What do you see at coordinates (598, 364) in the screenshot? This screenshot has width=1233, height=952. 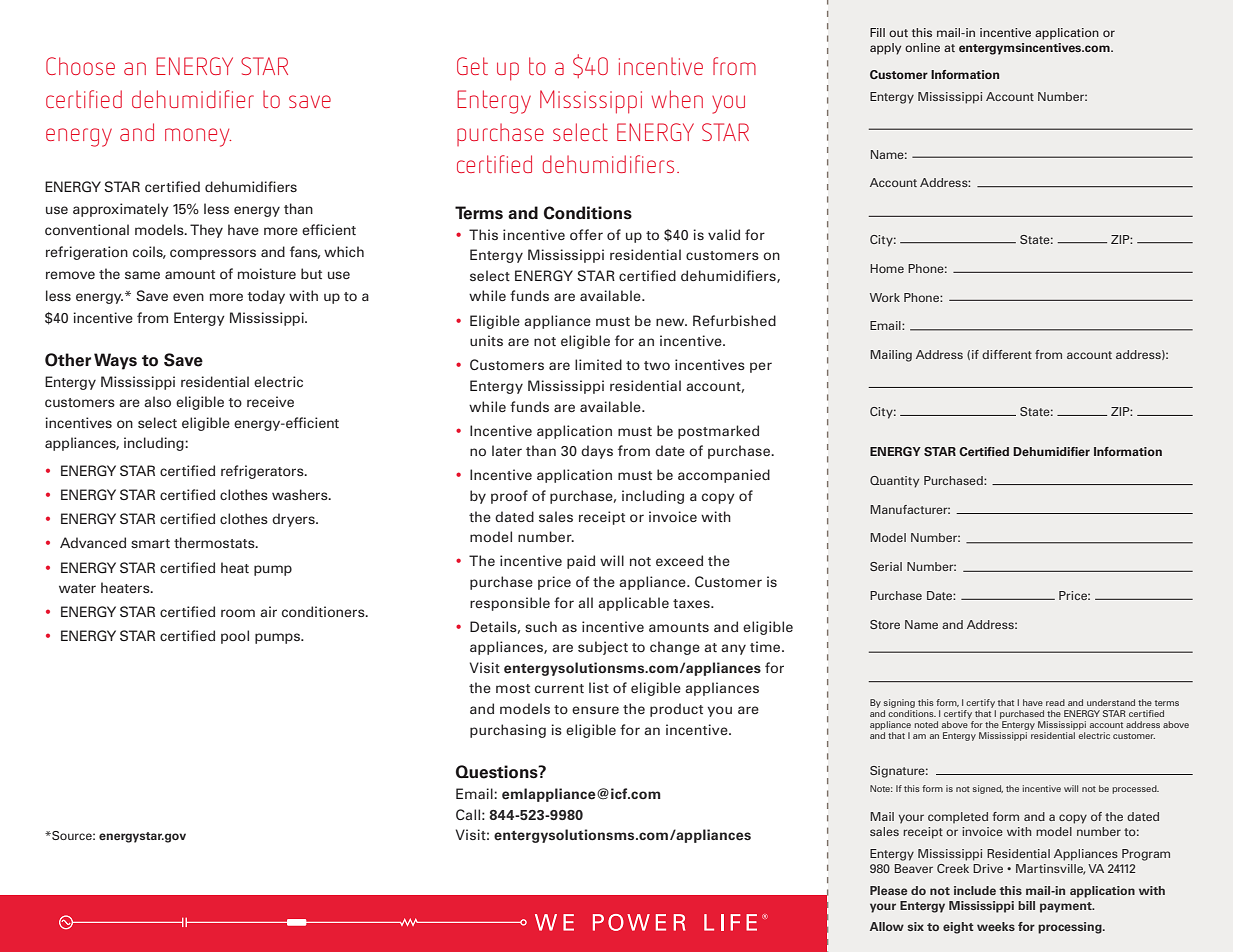 I see `limited` at bounding box center [598, 364].
